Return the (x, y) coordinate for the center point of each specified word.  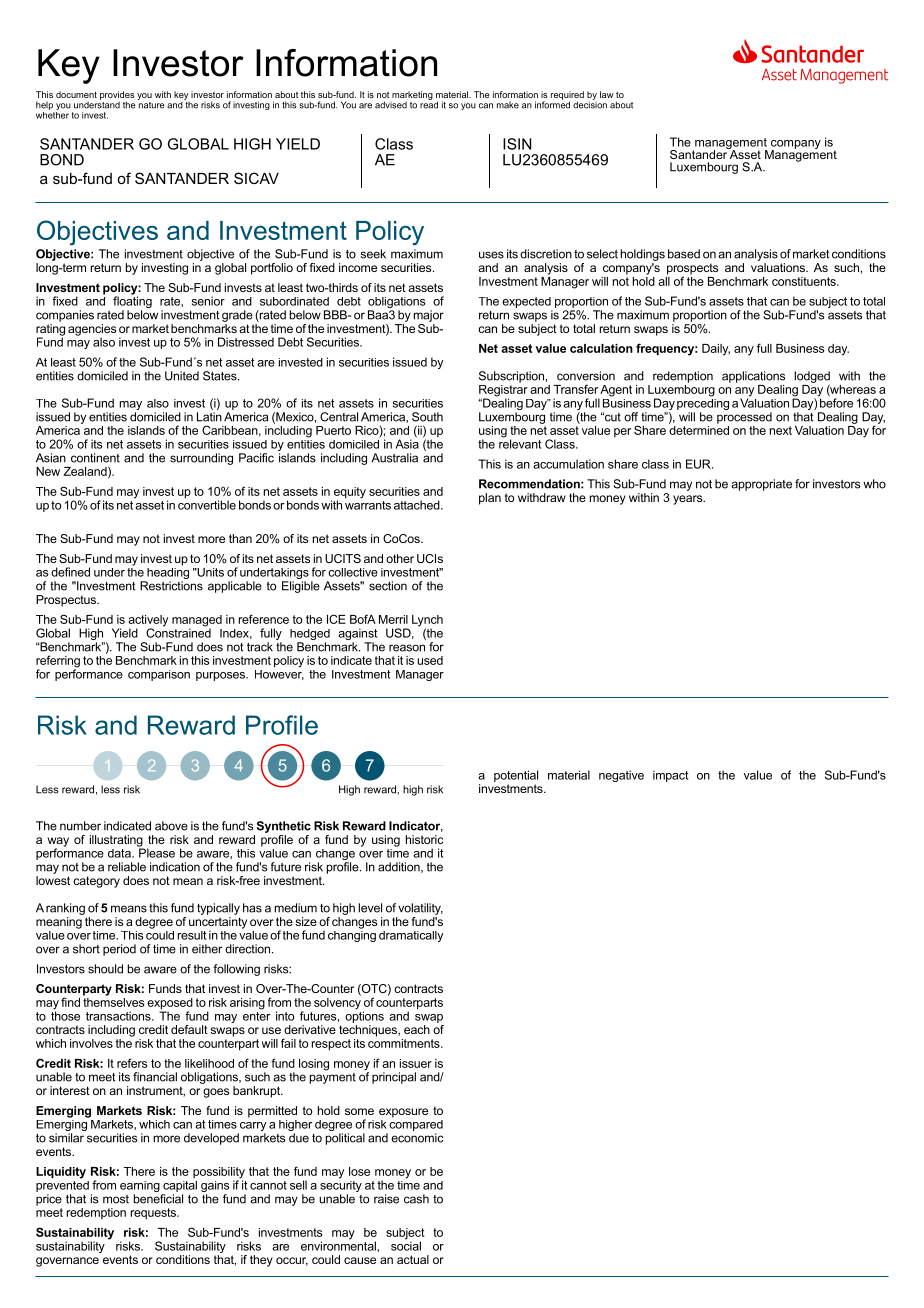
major (429, 316)
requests (154, 1213)
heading (167, 573)
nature (151, 104)
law (607, 94)
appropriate (761, 485)
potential (516, 776)
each (417, 1029)
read (429, 104)
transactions (119, 1016)
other (400, 558)
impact (670, 776)
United (182, 376)
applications (753, 377)
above (171, 826)
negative (621, 776)
